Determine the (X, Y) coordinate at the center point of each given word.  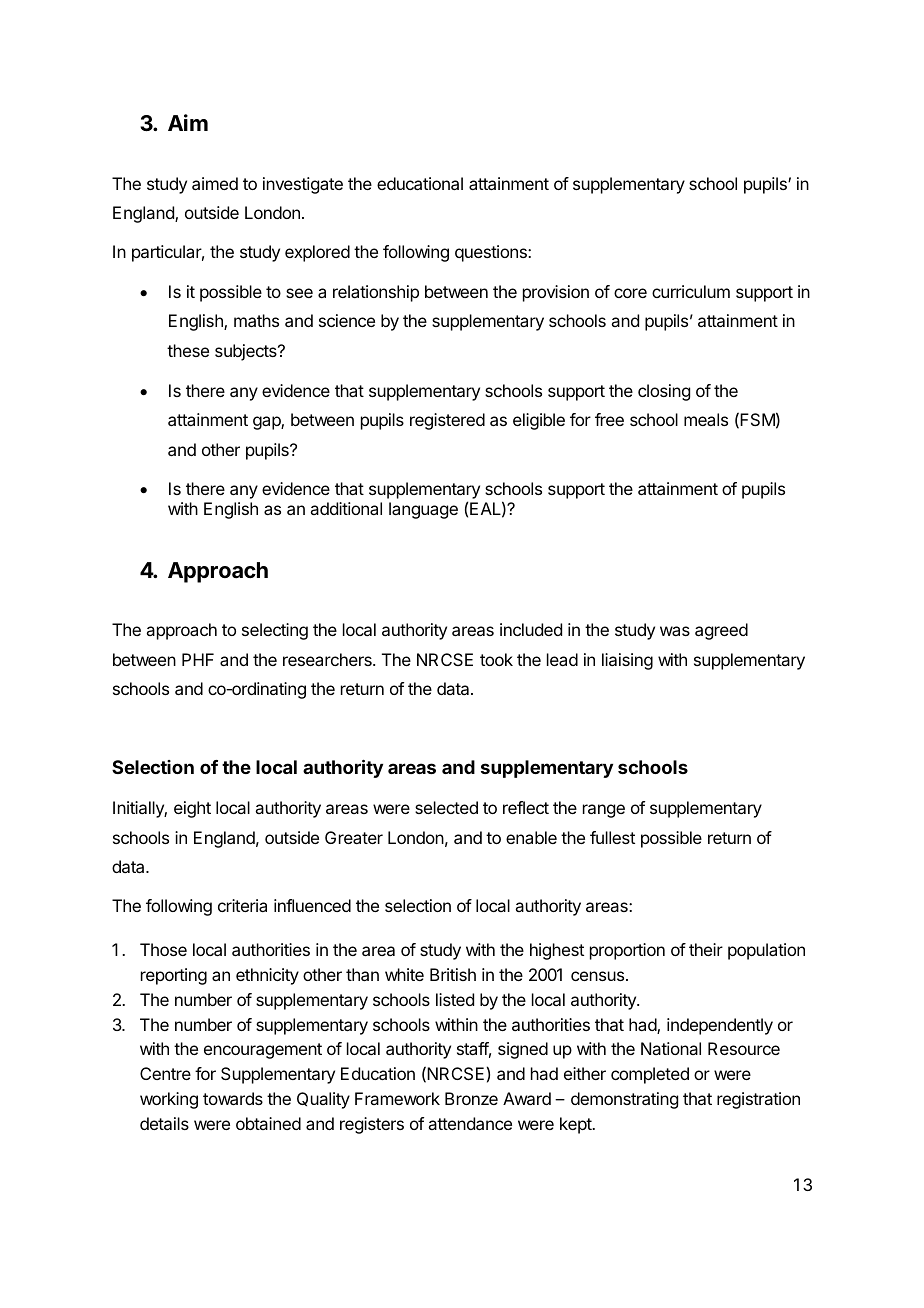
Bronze (471, 1098)
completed (650, 1075)
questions (492, 253)
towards (233, 1098)
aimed (215, 183)
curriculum (691, 291)
